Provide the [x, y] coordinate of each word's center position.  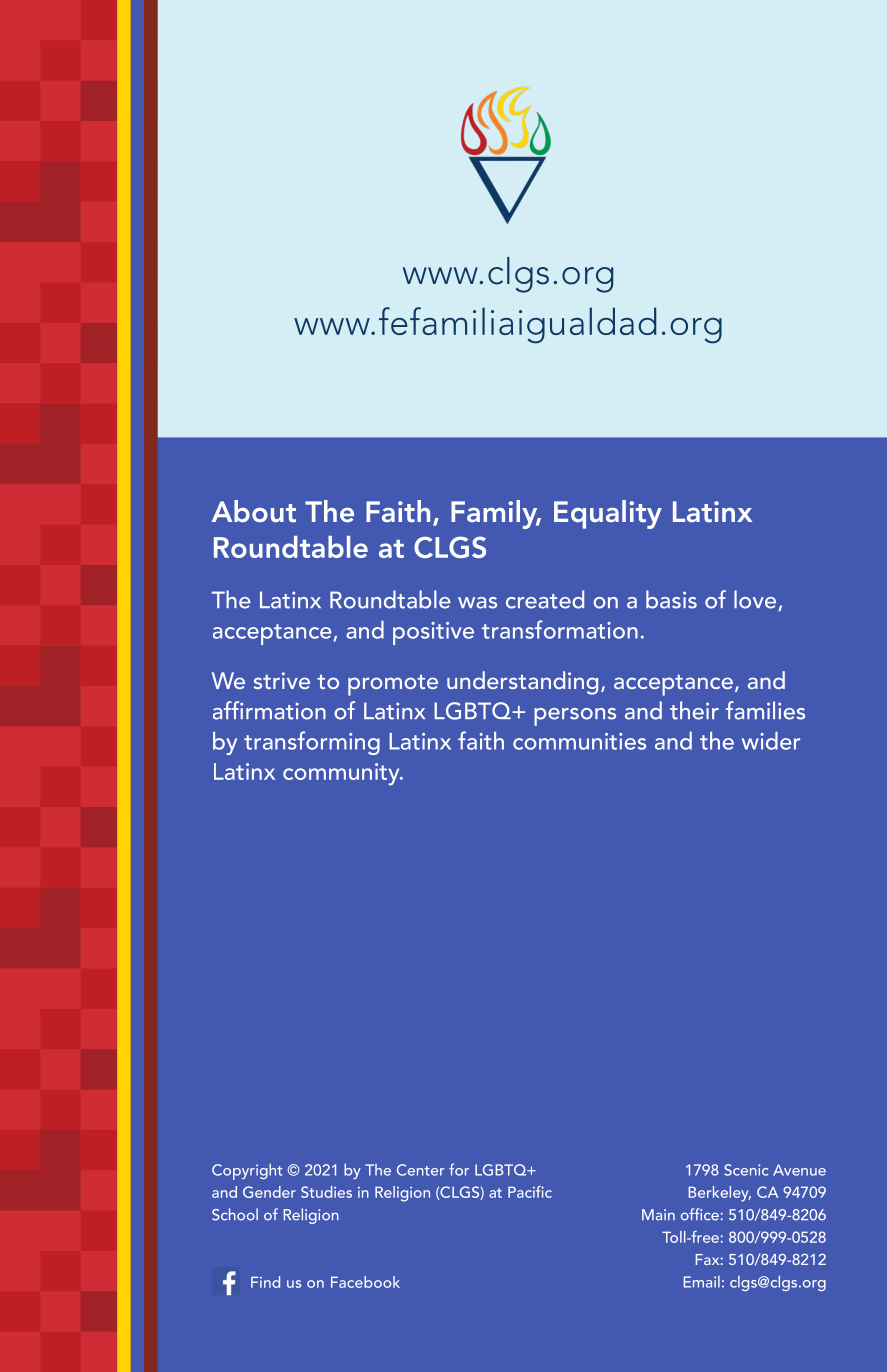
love [756, 600]
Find [265, 1282]
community [342, 774]
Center [420, 1170]
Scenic [746, 1170]
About [254, 511]
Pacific [530, 1192]
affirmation [269, 710]
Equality [608, 514]
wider [771, 741]
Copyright [247, 1171]
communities [579, 741]
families [765, 710]
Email [702, 1282]
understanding [522, 683]
